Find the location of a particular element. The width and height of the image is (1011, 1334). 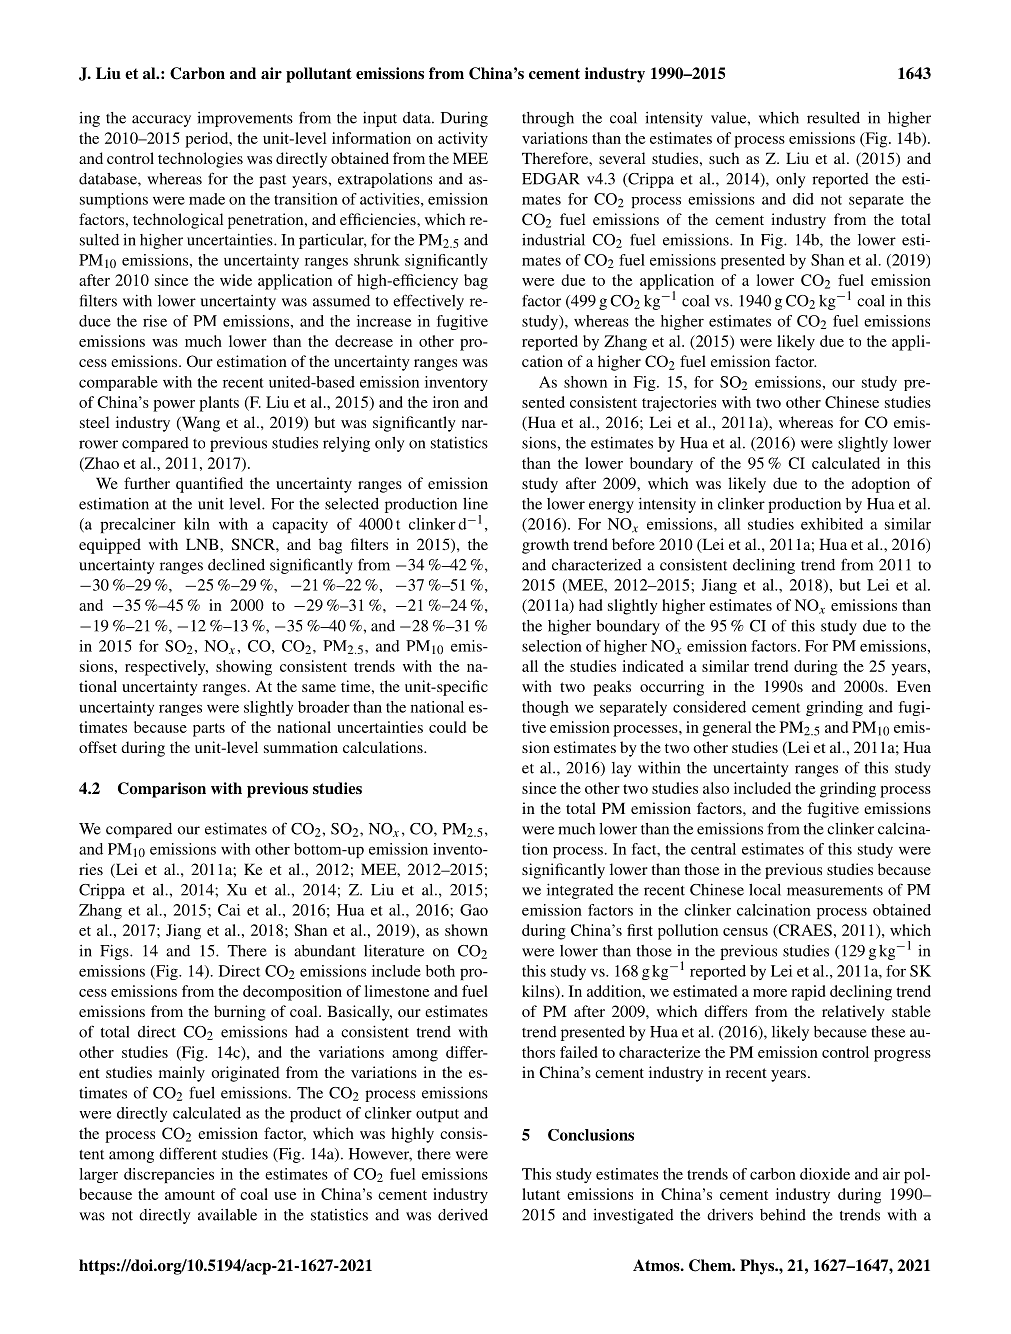

quantified is located at coordinates (209, 485).
